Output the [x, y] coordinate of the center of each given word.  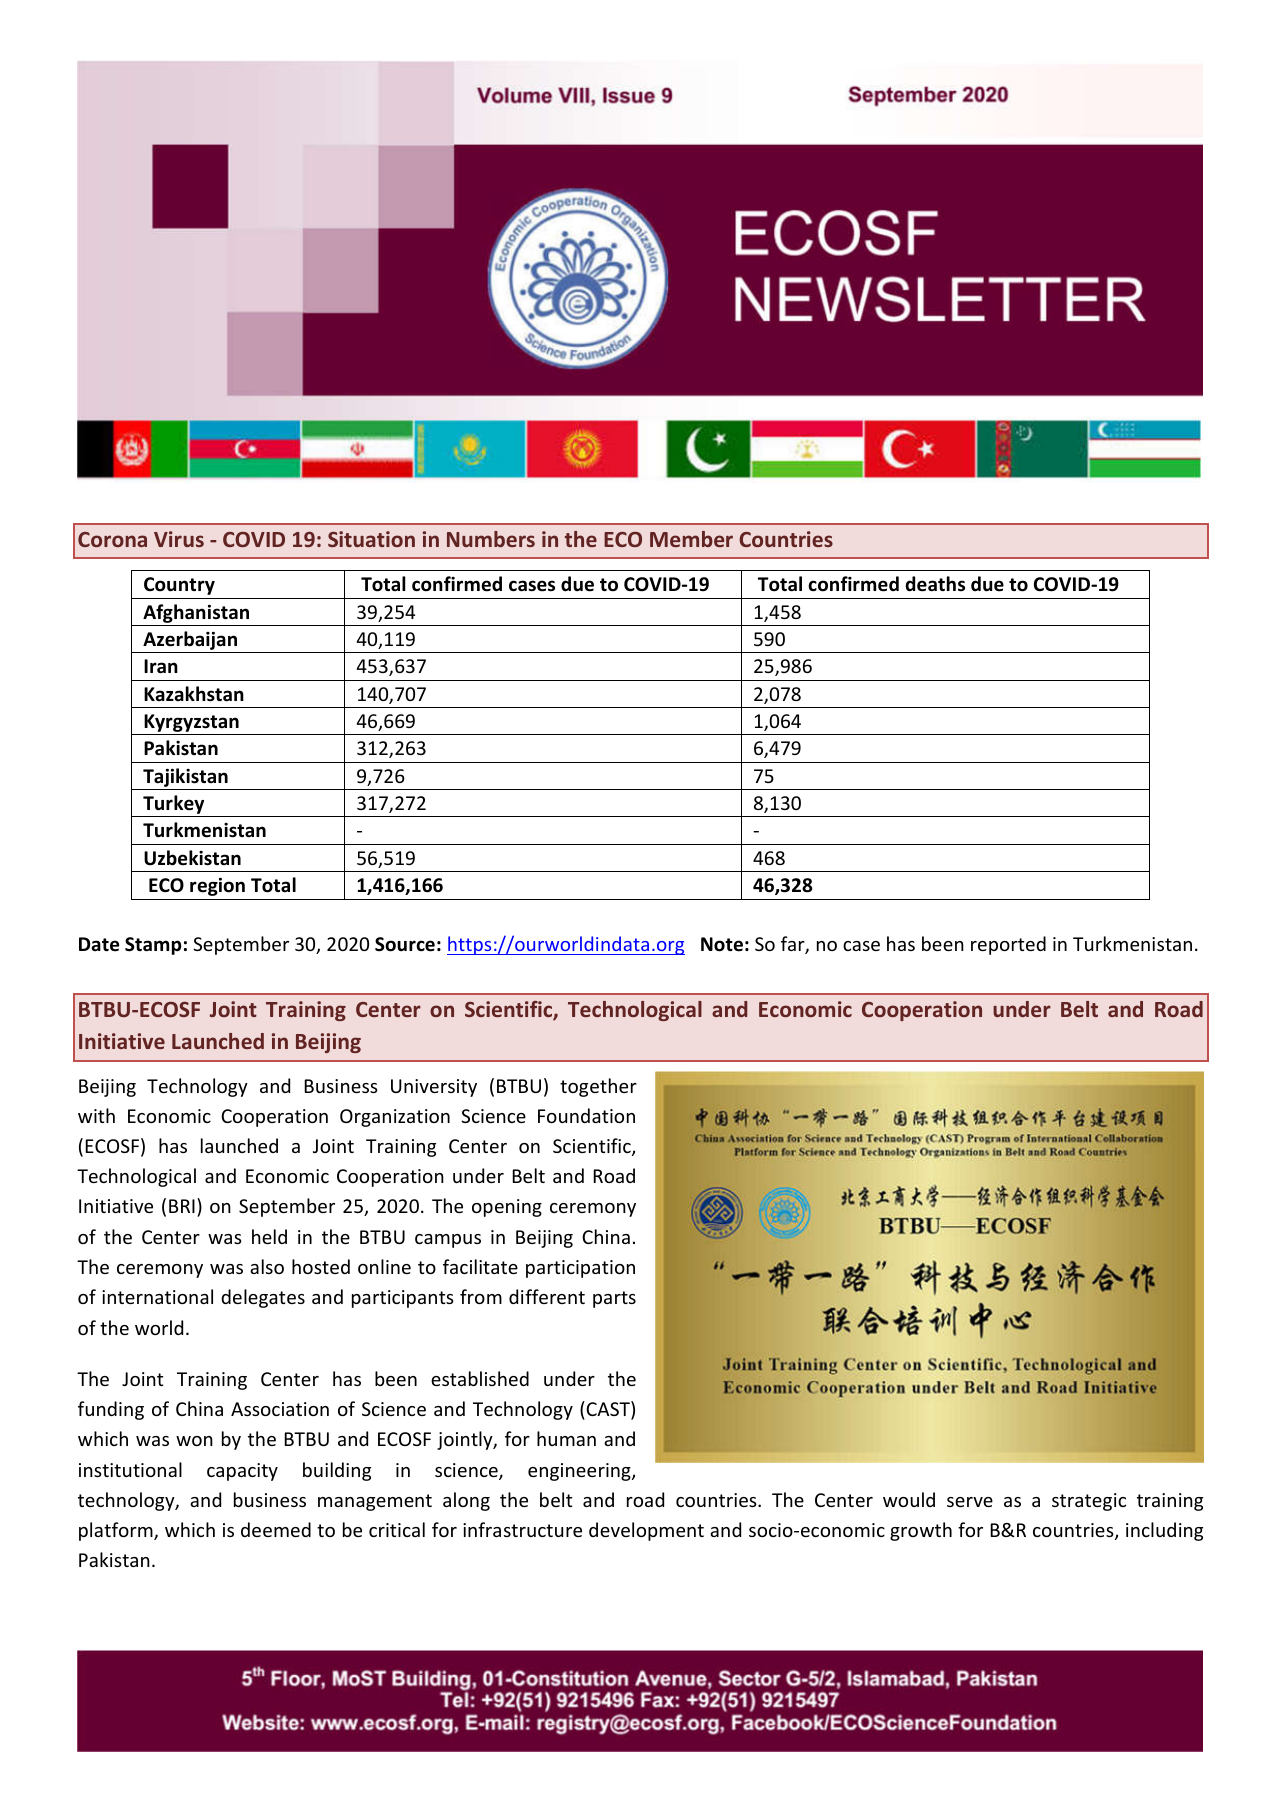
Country [179, 586]
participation [580, 1269]
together [598, 1087]
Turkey [174, 806]
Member [691, 539]
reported [1008, 945]
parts [614, 1299]
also [267, 1266]
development [646, 1531]
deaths [935, 584]
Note [722, 944]
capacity [242, 1472]
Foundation [586, 1115]
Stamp [153, 946]
